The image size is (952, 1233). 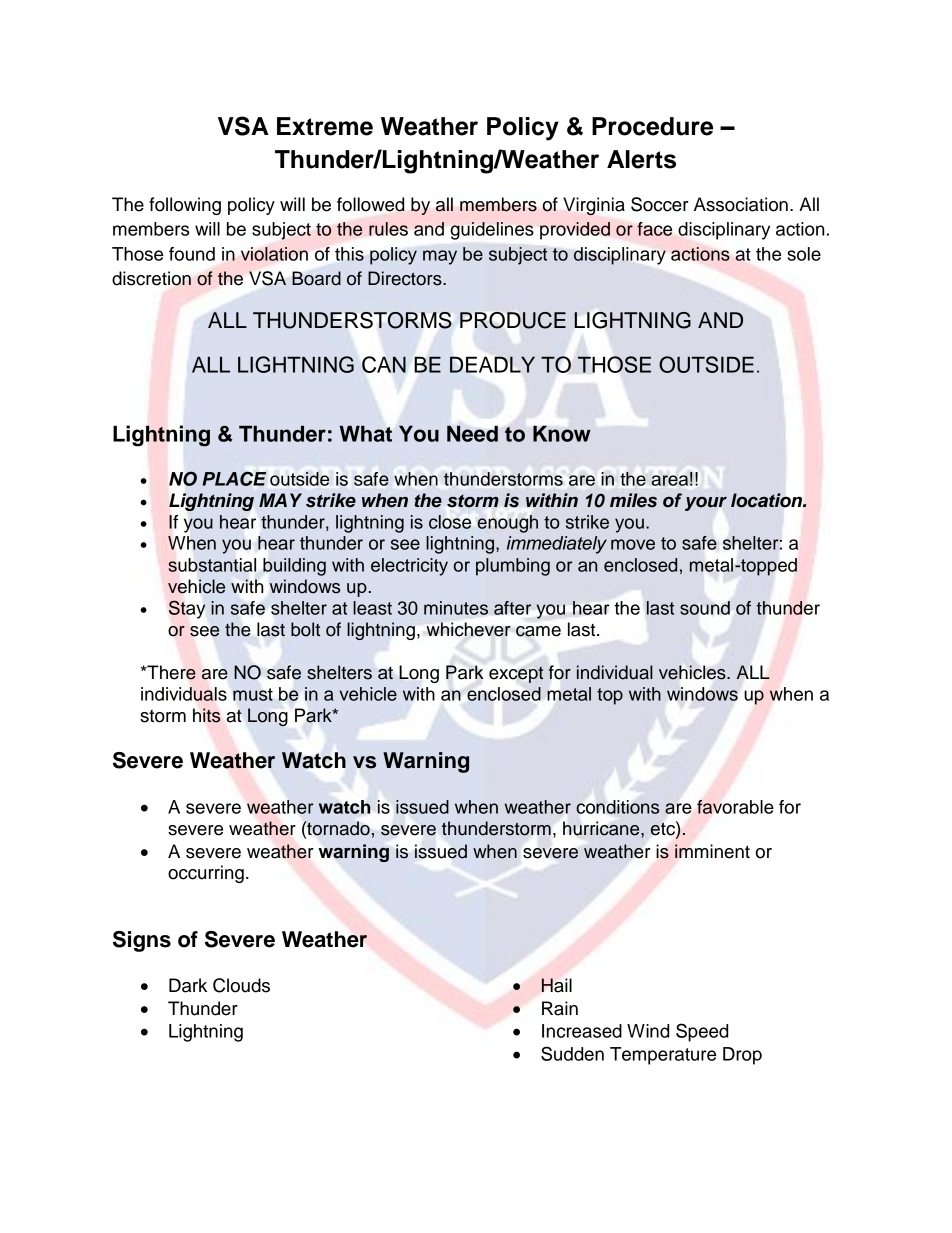 I want to click on sound, so click(x=705, y=608).
